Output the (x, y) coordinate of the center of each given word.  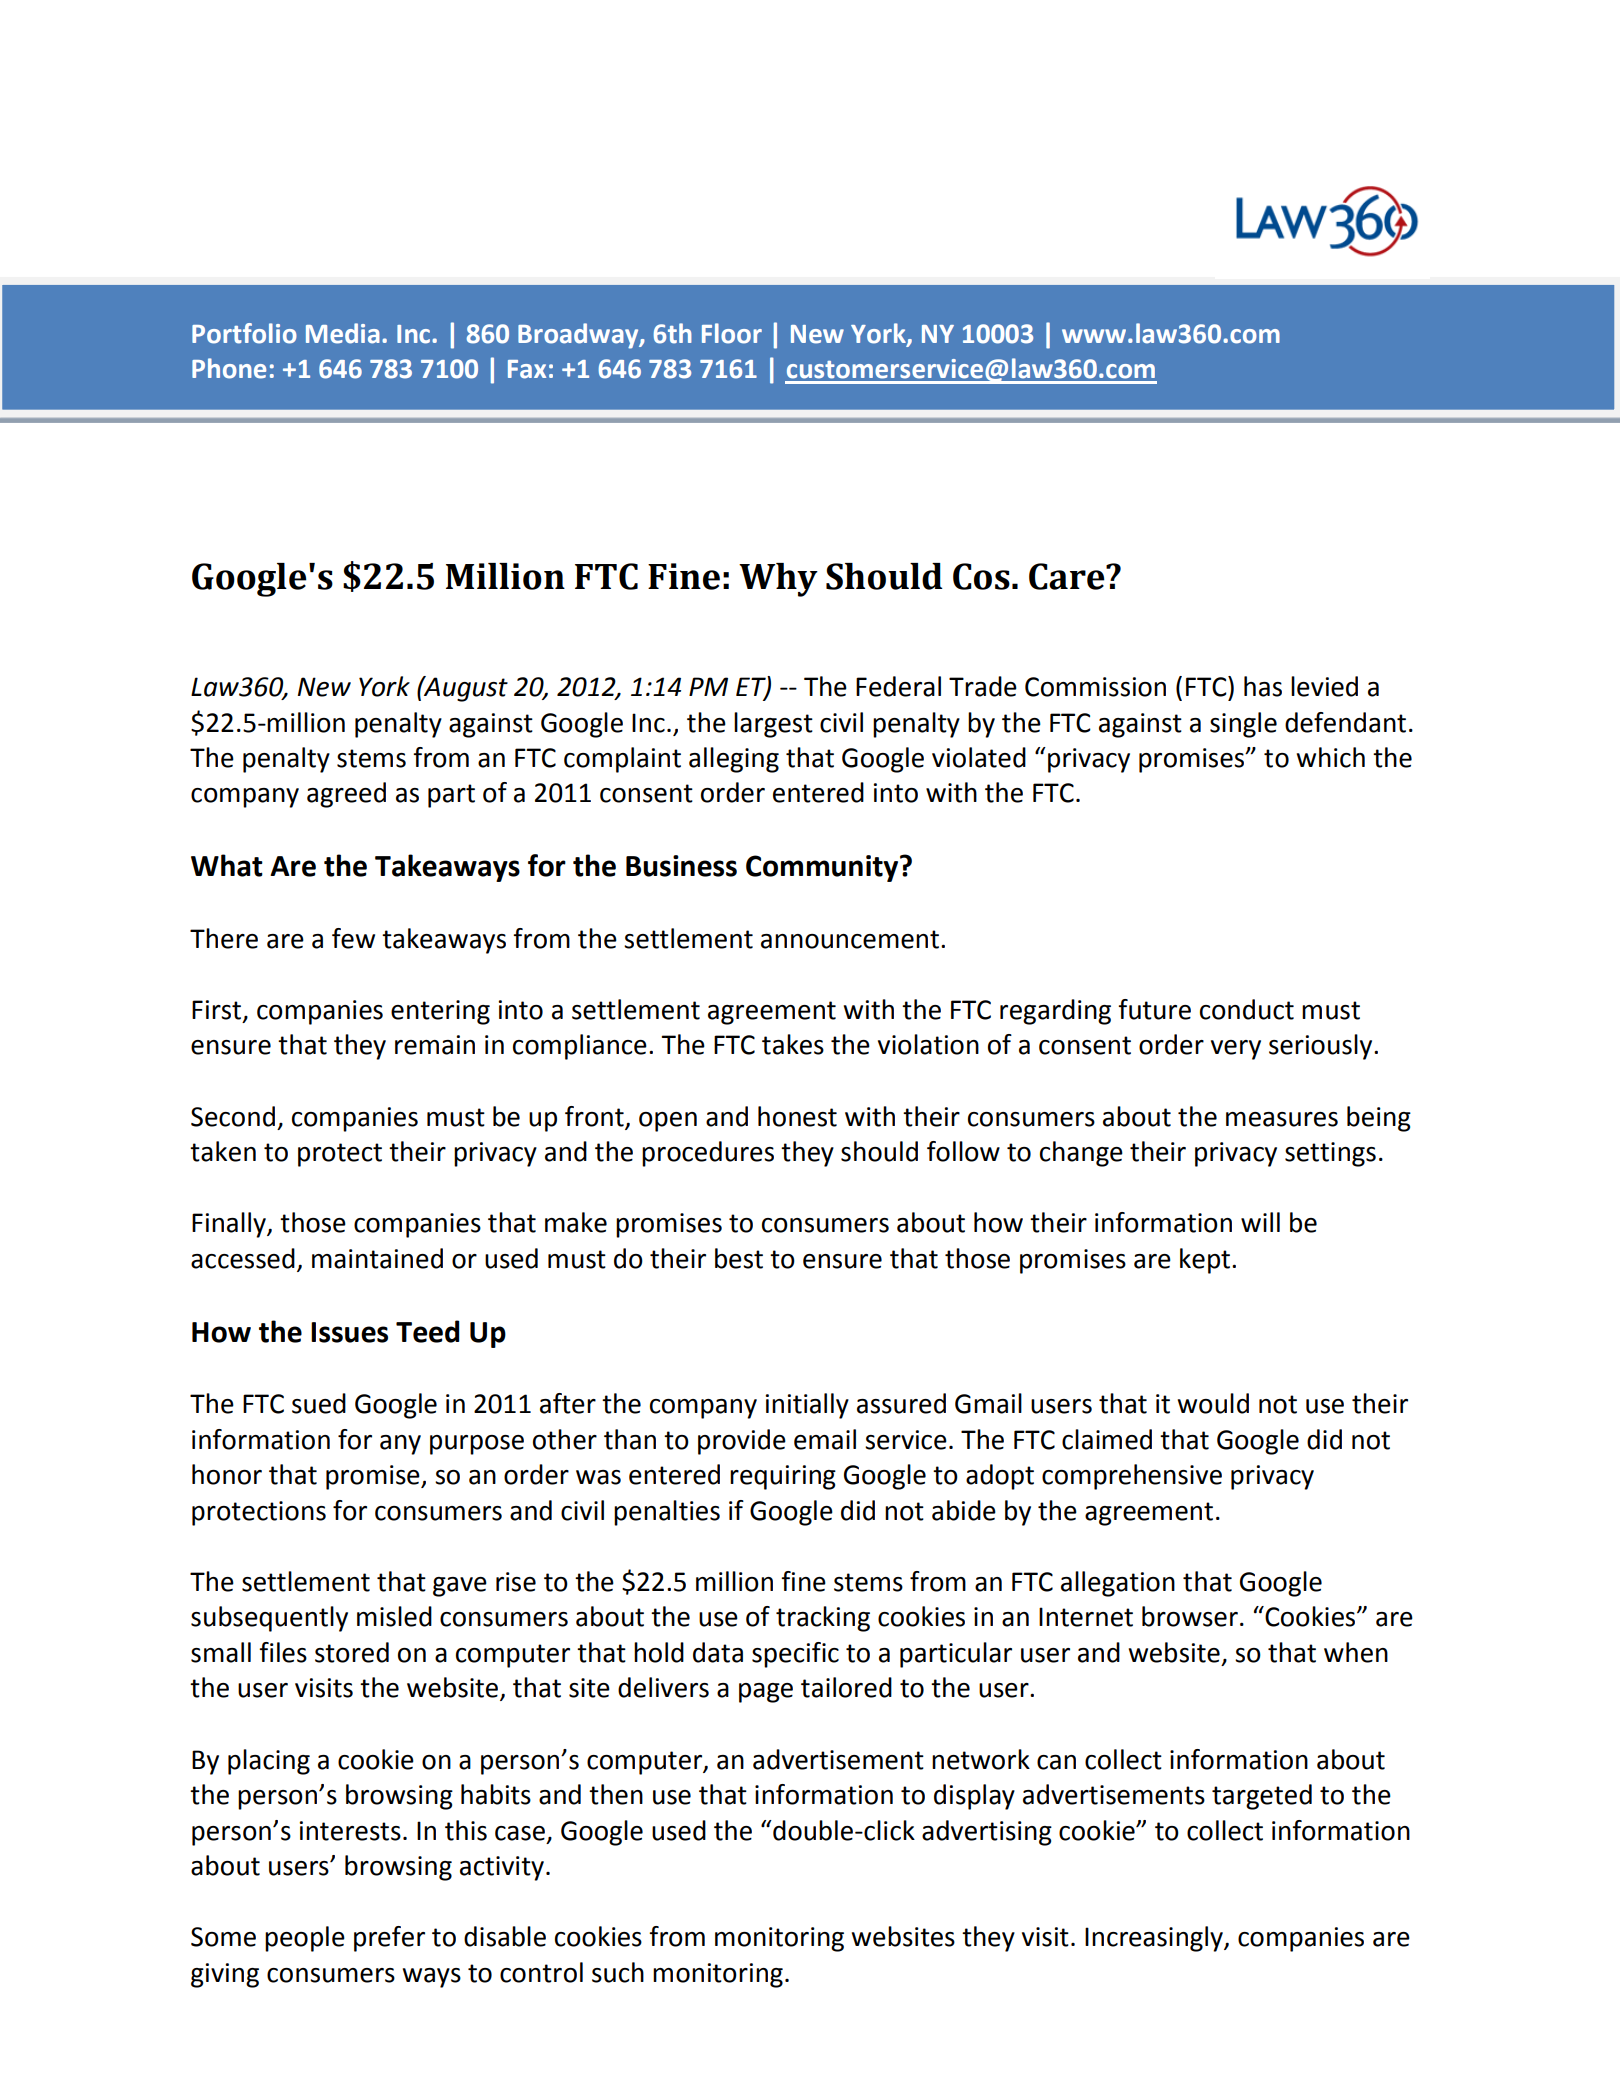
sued (319, 1403)
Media (343, 333)
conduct (1247, 1009)
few (353, 938)
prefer (389, 1939)
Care (1068, 576)
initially (807, 1406)
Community (823, 868)
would (1213, 1403)
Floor (732, 333)
